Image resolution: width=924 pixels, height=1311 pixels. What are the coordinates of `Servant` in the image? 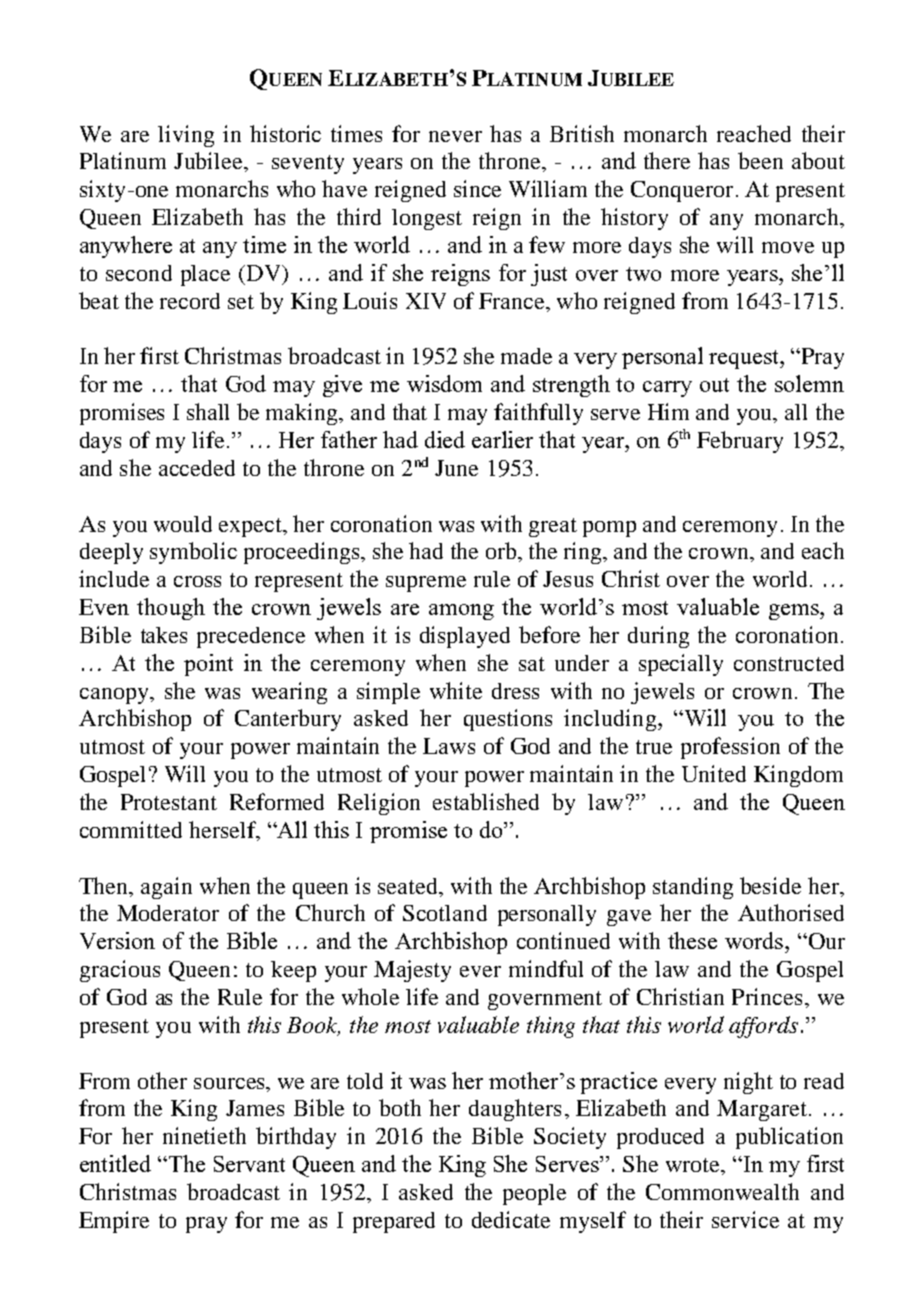 It's located at (249, 1164).
